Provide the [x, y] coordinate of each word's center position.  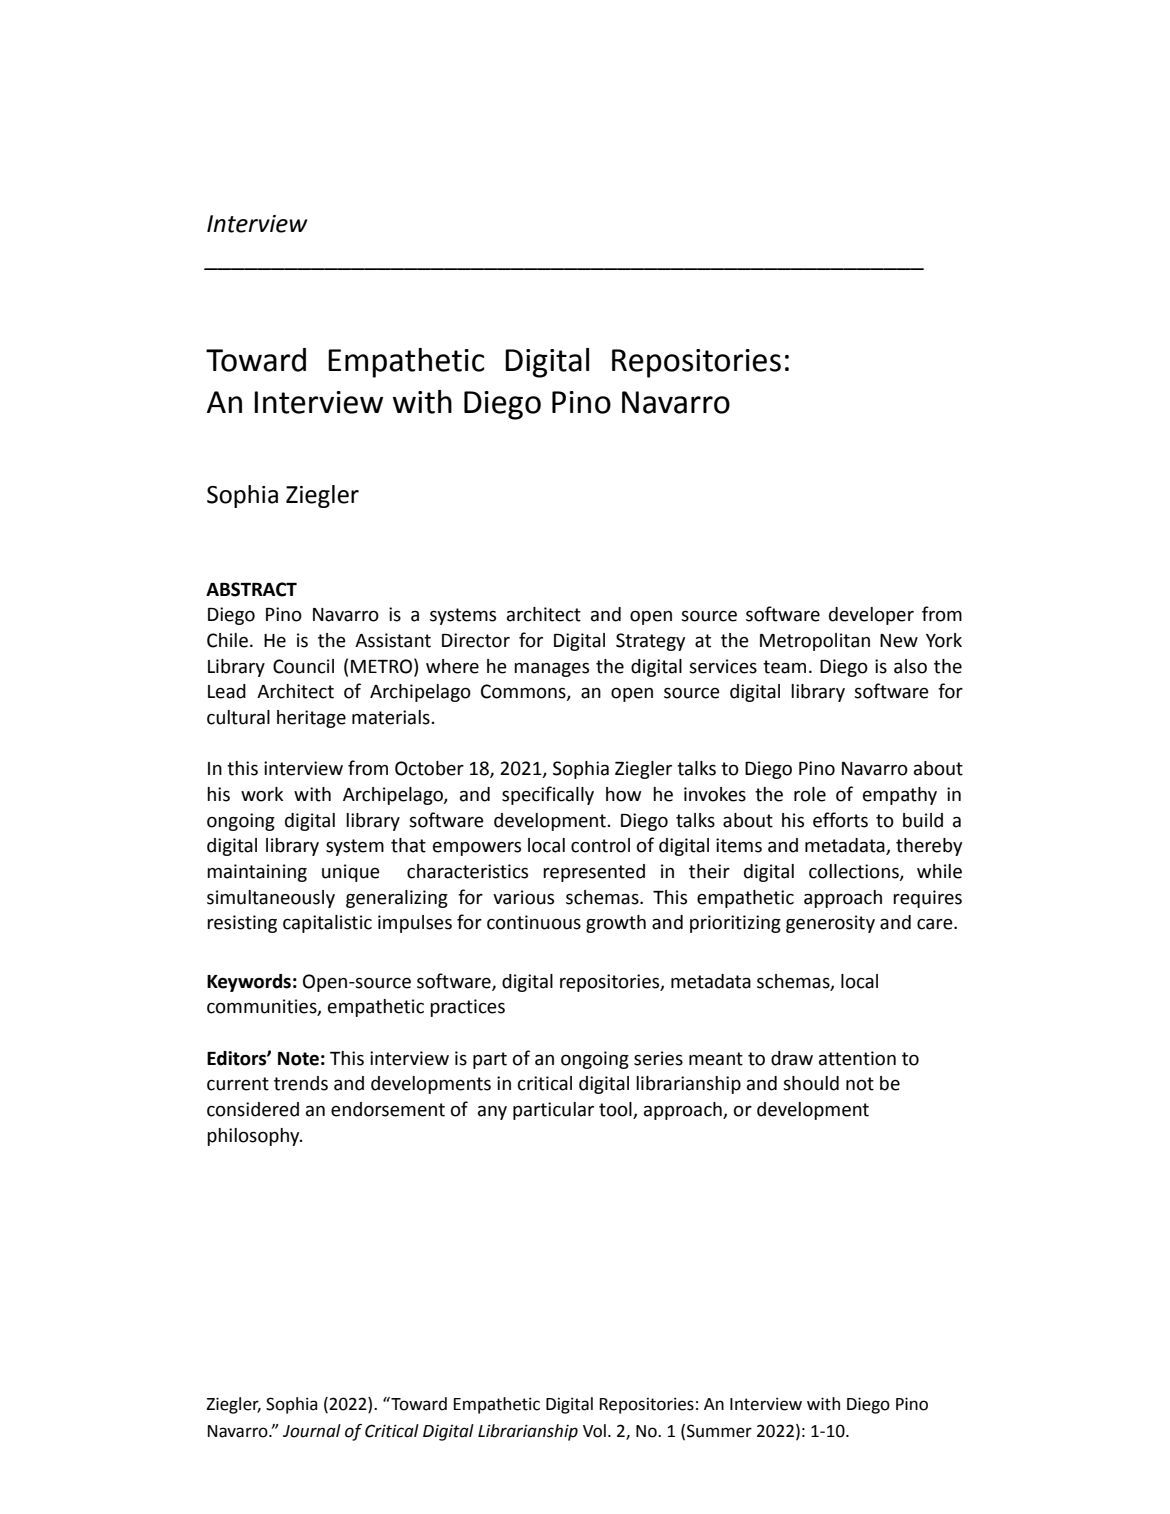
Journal [312, 1431]
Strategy [650, 642]
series [658, 1058]
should [811, 1083]
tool [616, 1110]
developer [871, 616]
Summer [719, 1431]
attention [857, 1058]
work [262, 794]
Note [298, 1059]
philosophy [254, 1137]
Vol [594, 1431]
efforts [840, 820]
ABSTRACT [251, 589]
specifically [548, 795]
